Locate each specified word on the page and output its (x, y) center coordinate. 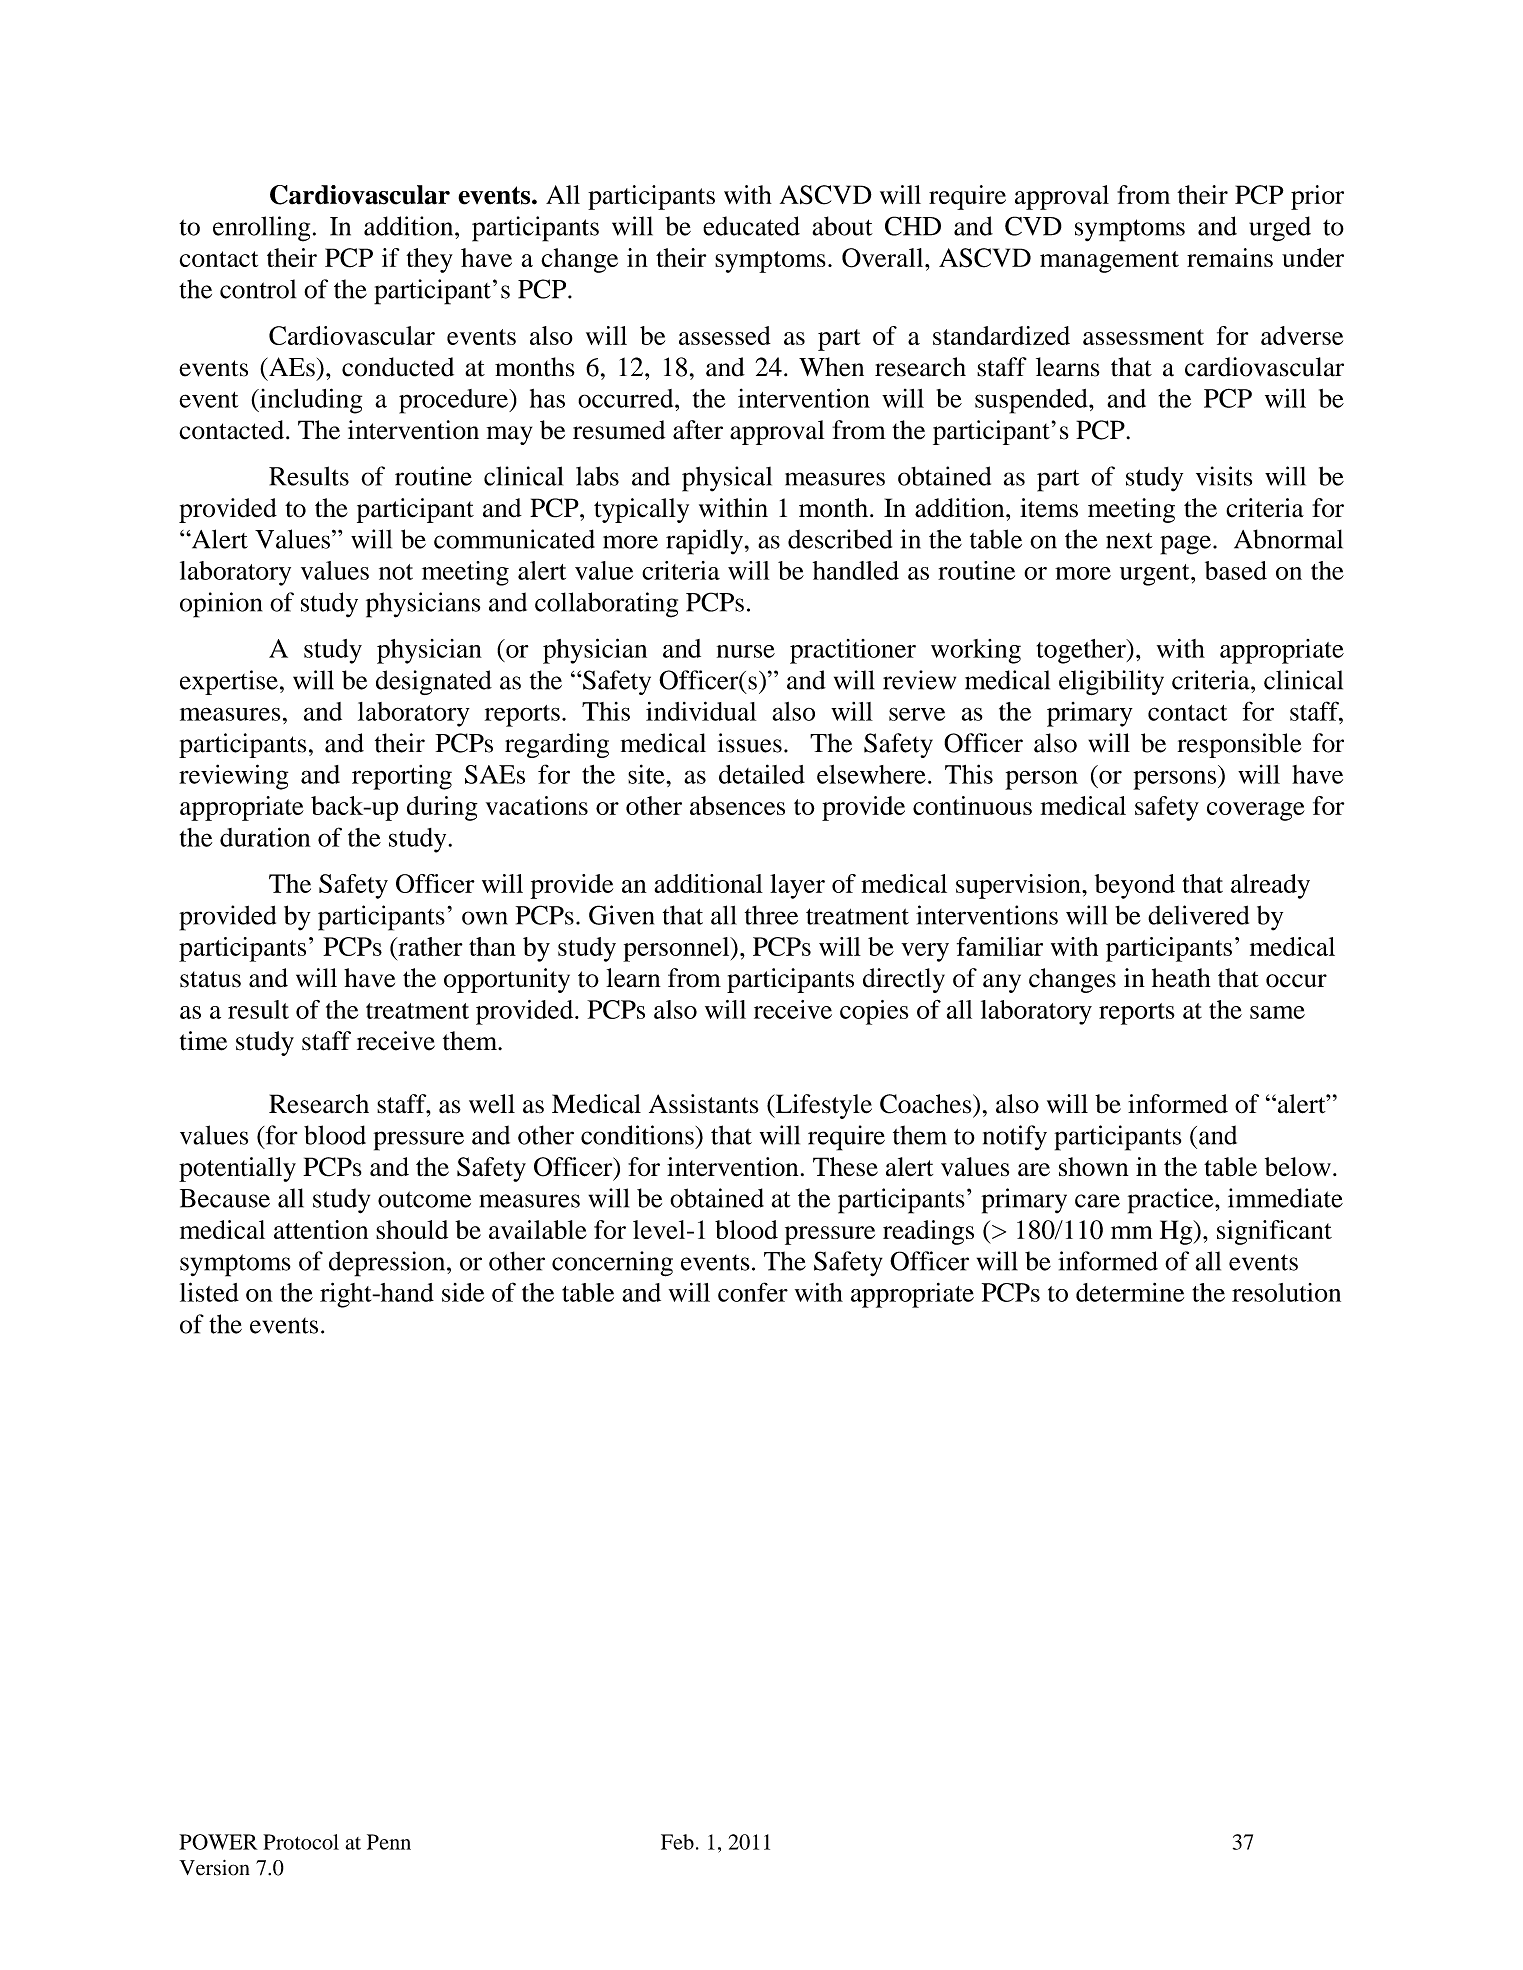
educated (751, 226)
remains (1230, 257)
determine (1130, 1292)
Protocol (301, 1842)
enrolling (261, 229)
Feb (677, 1842)
